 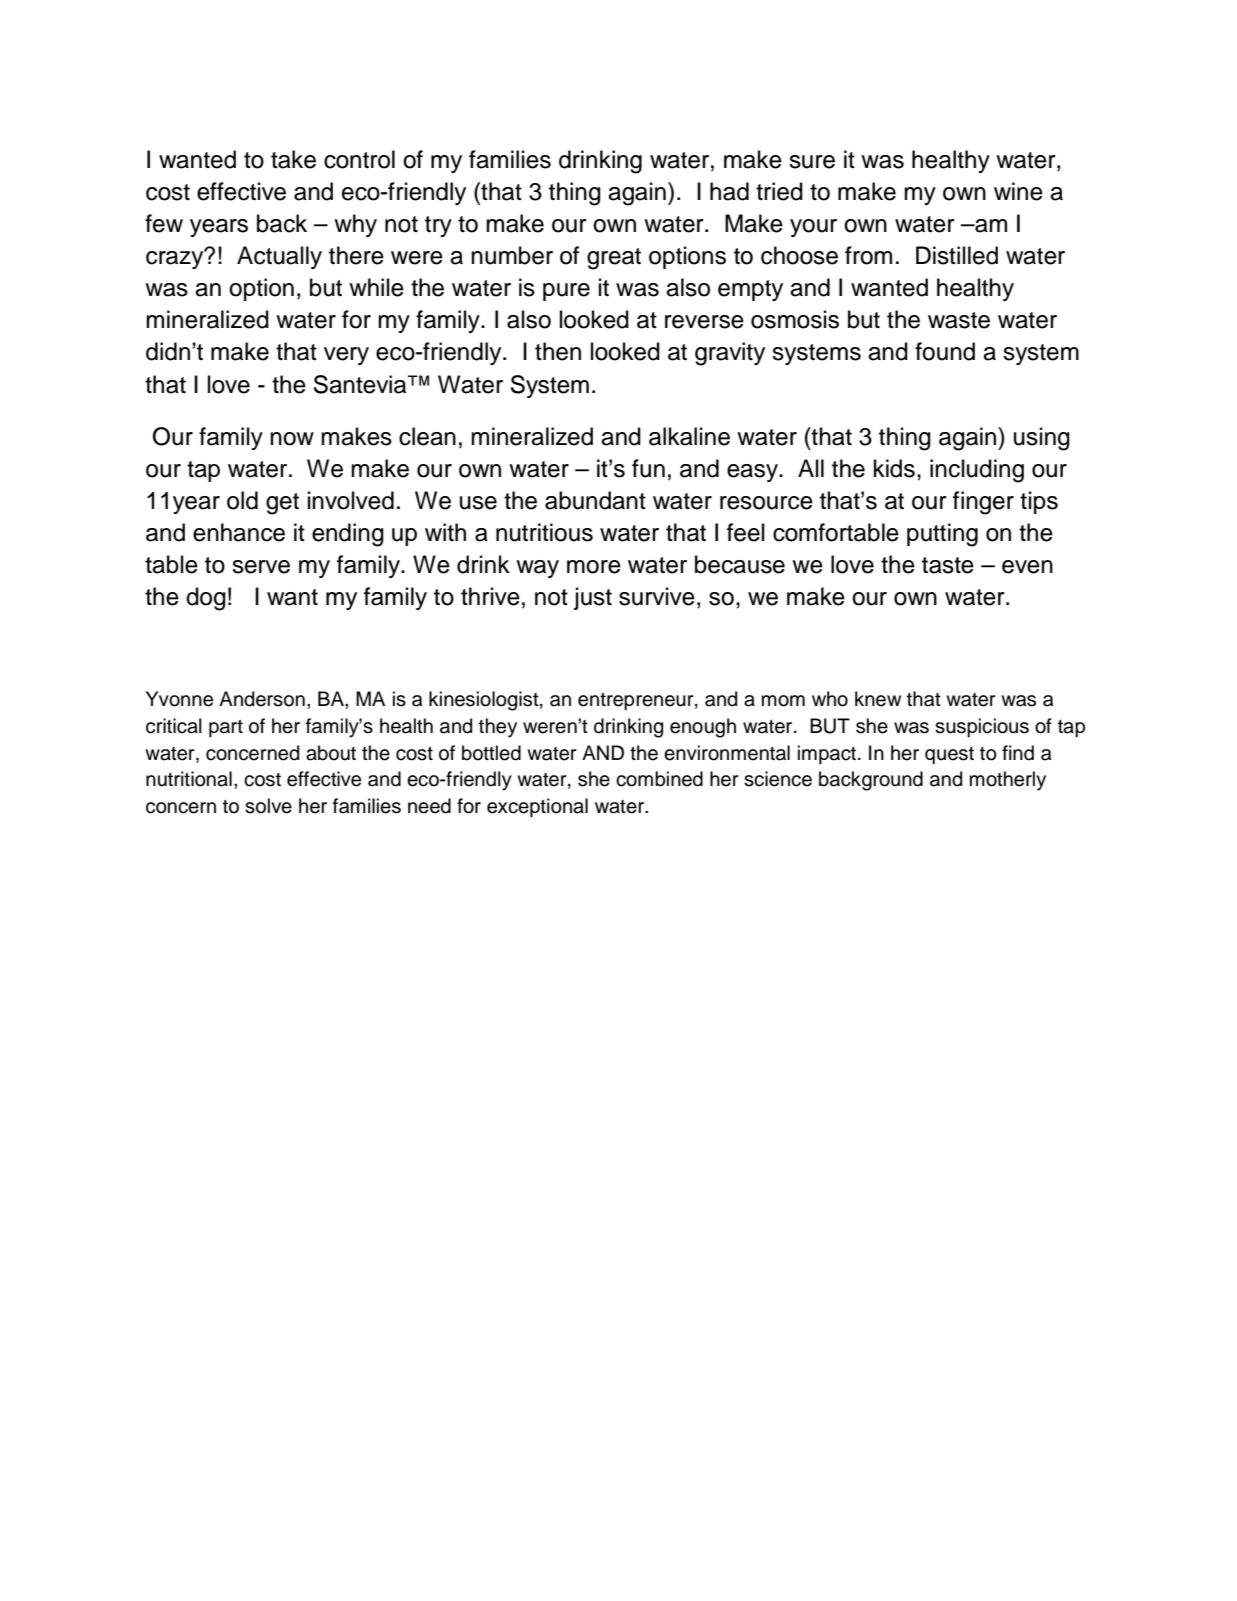 I want to click on solve, so click(x=268, y=806).
